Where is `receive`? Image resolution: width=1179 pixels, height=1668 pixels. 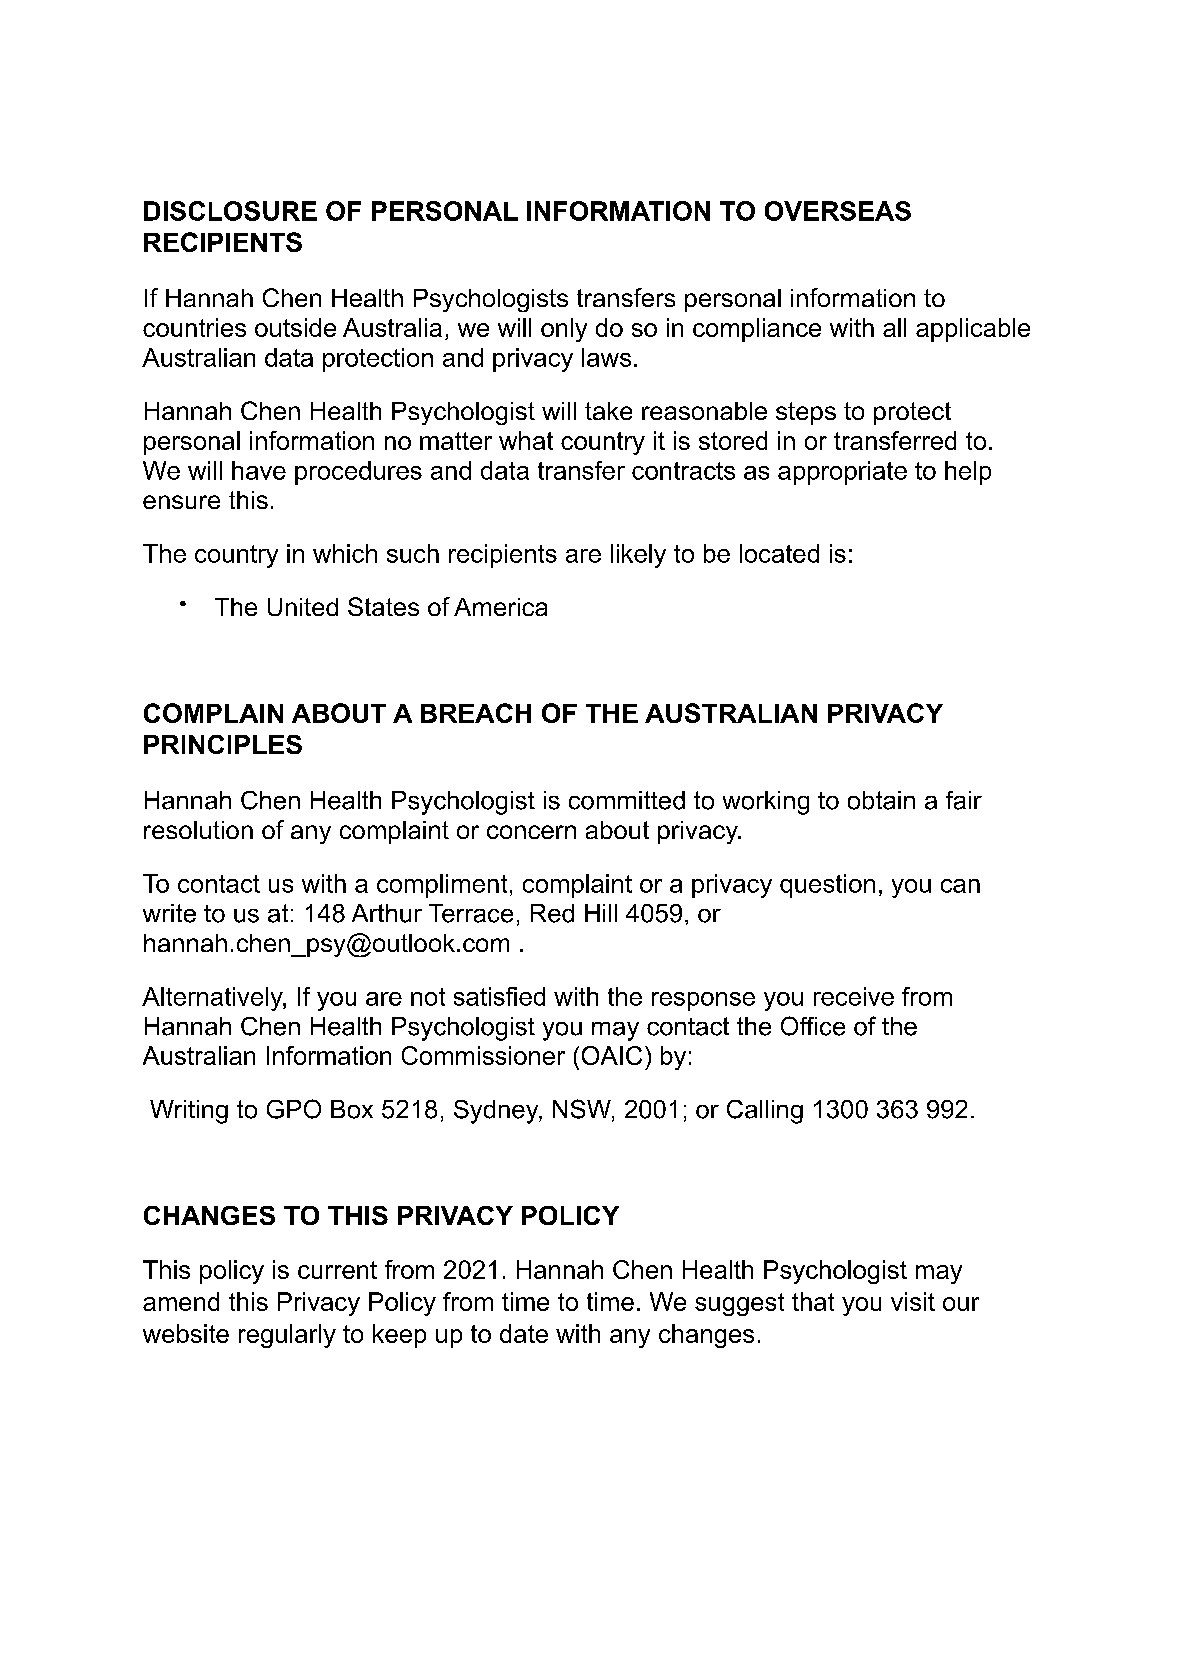 receive is located at coordinates (854, 996).
